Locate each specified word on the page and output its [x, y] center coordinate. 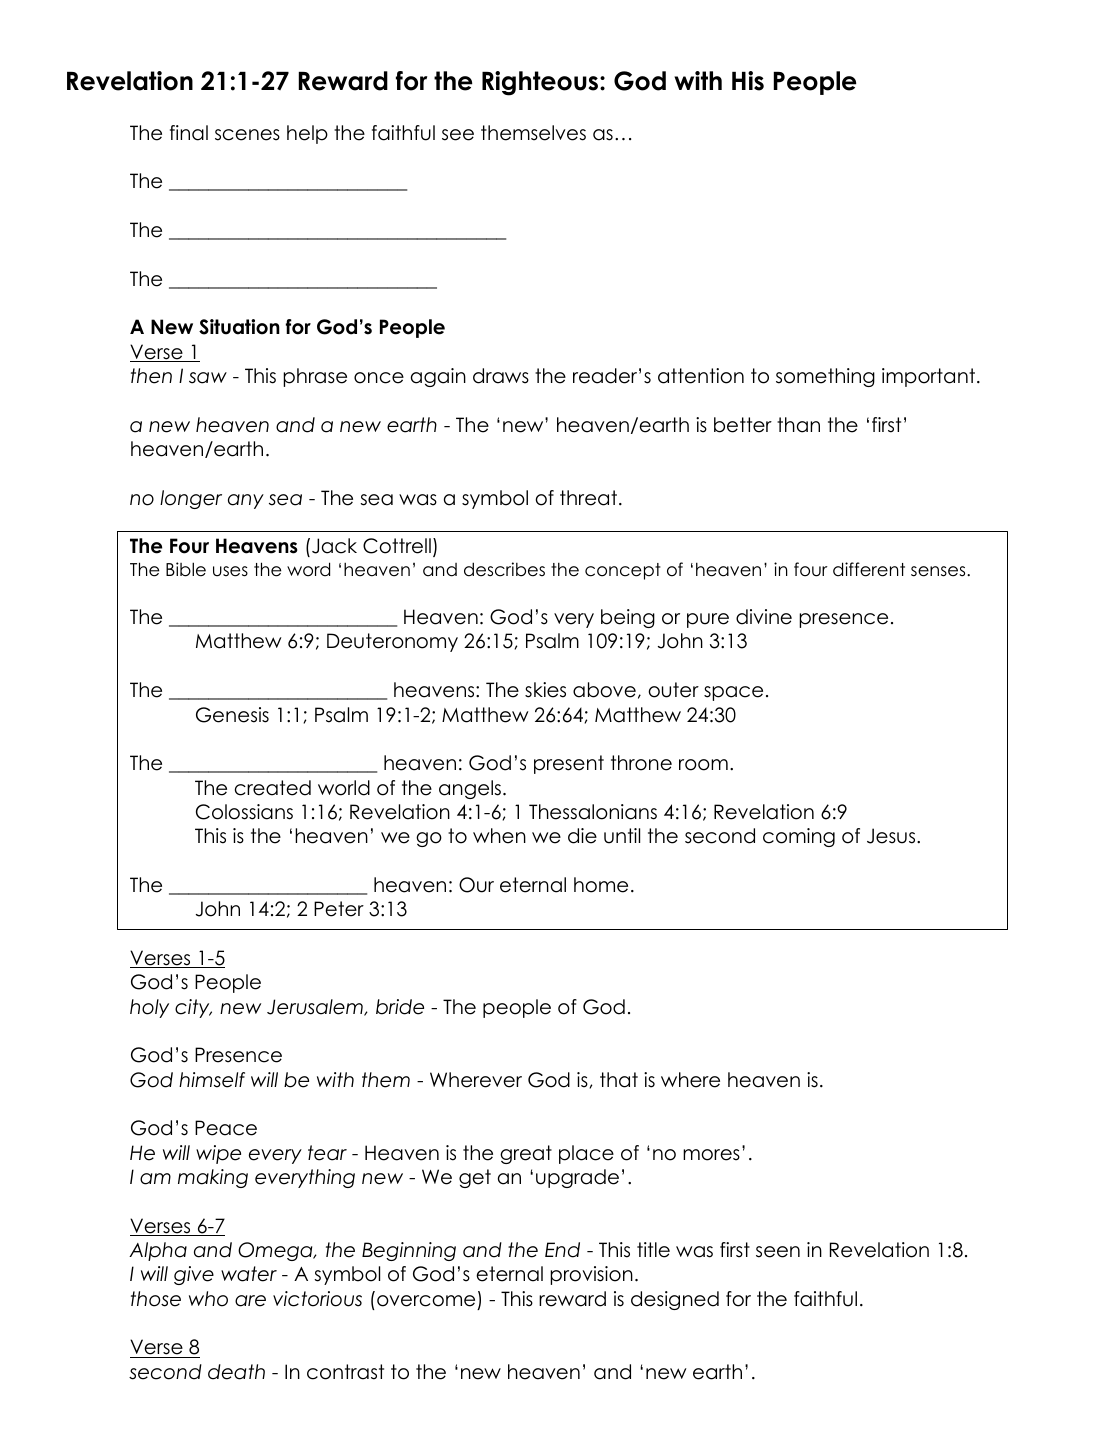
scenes [247, 135]
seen [778, 1252]
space [733, 693]
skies [545, 690]
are [250, 1301]
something [825, 377]
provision [591, 1275]
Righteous [541, 83]
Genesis [232, 715]
